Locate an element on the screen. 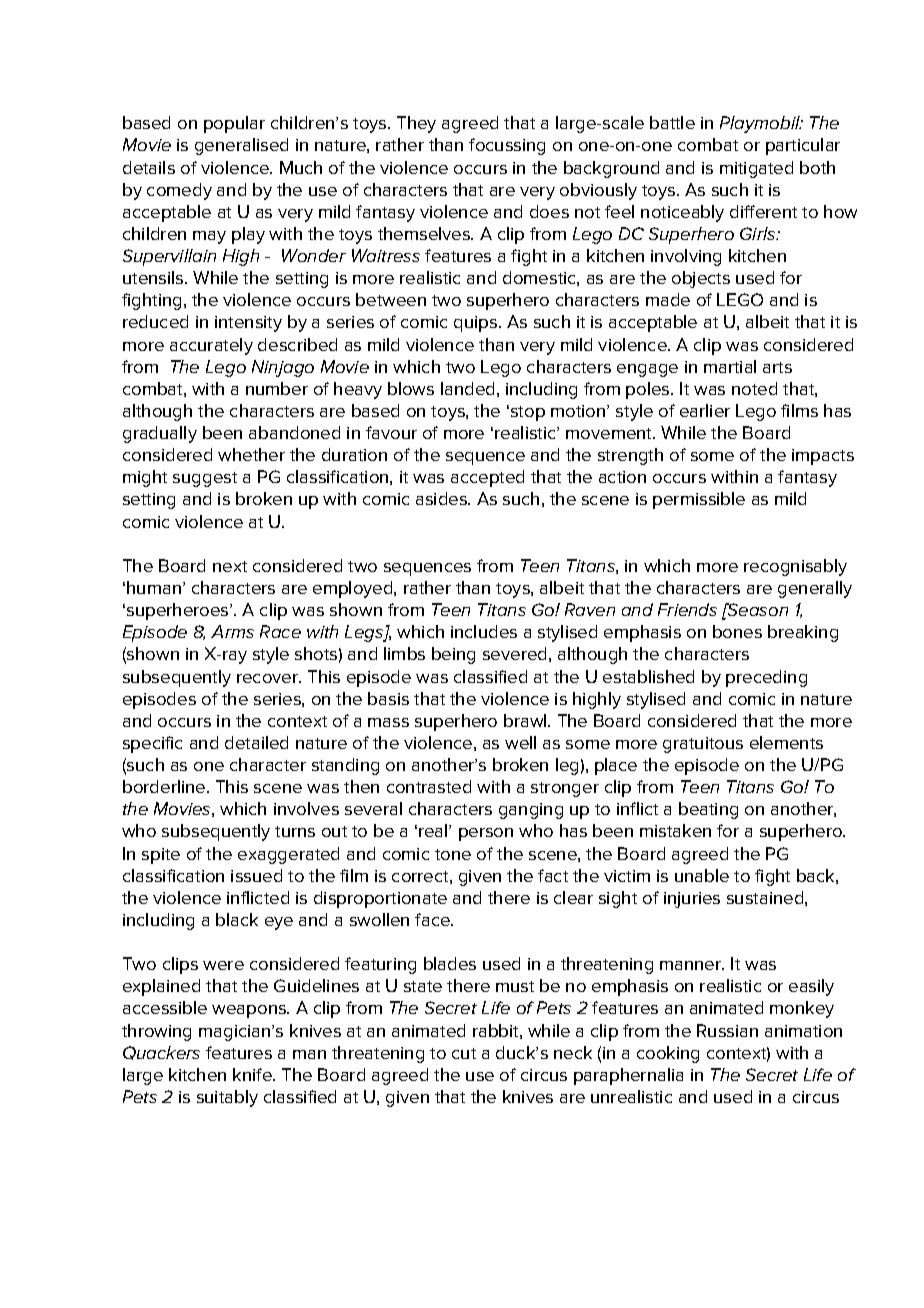 This screenshot has width=924, height=1308. mitigated is located at coordinates (756, 169).
